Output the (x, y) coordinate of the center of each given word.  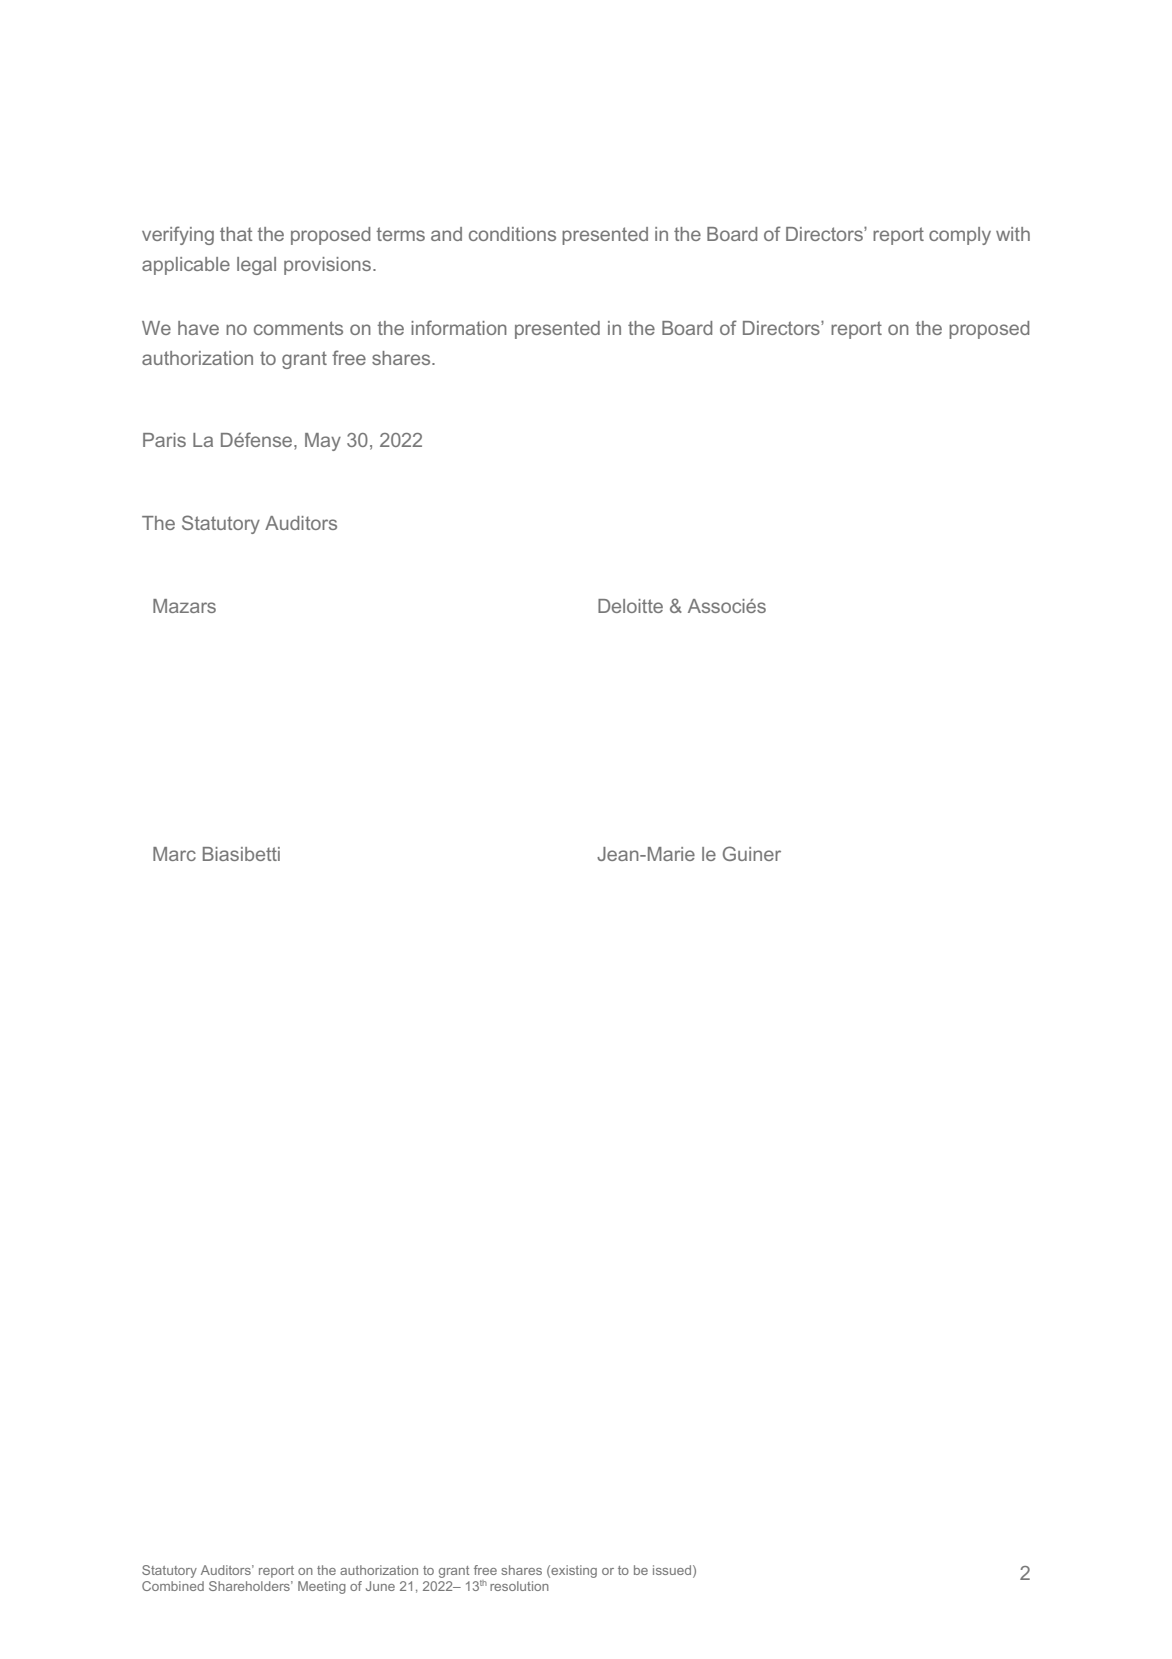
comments (298, 328)
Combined (173, 1586)
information (459, 327)
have (198, 328)
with (1013, 234)
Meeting (322, 1587)
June (380, 1586)
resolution (519, 1586)
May (323, 442)
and (446, 234)
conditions (512, 234)
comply (960, 236)
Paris (164, 440)
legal (256, 266)
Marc (174, 854)
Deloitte (630, 606)
